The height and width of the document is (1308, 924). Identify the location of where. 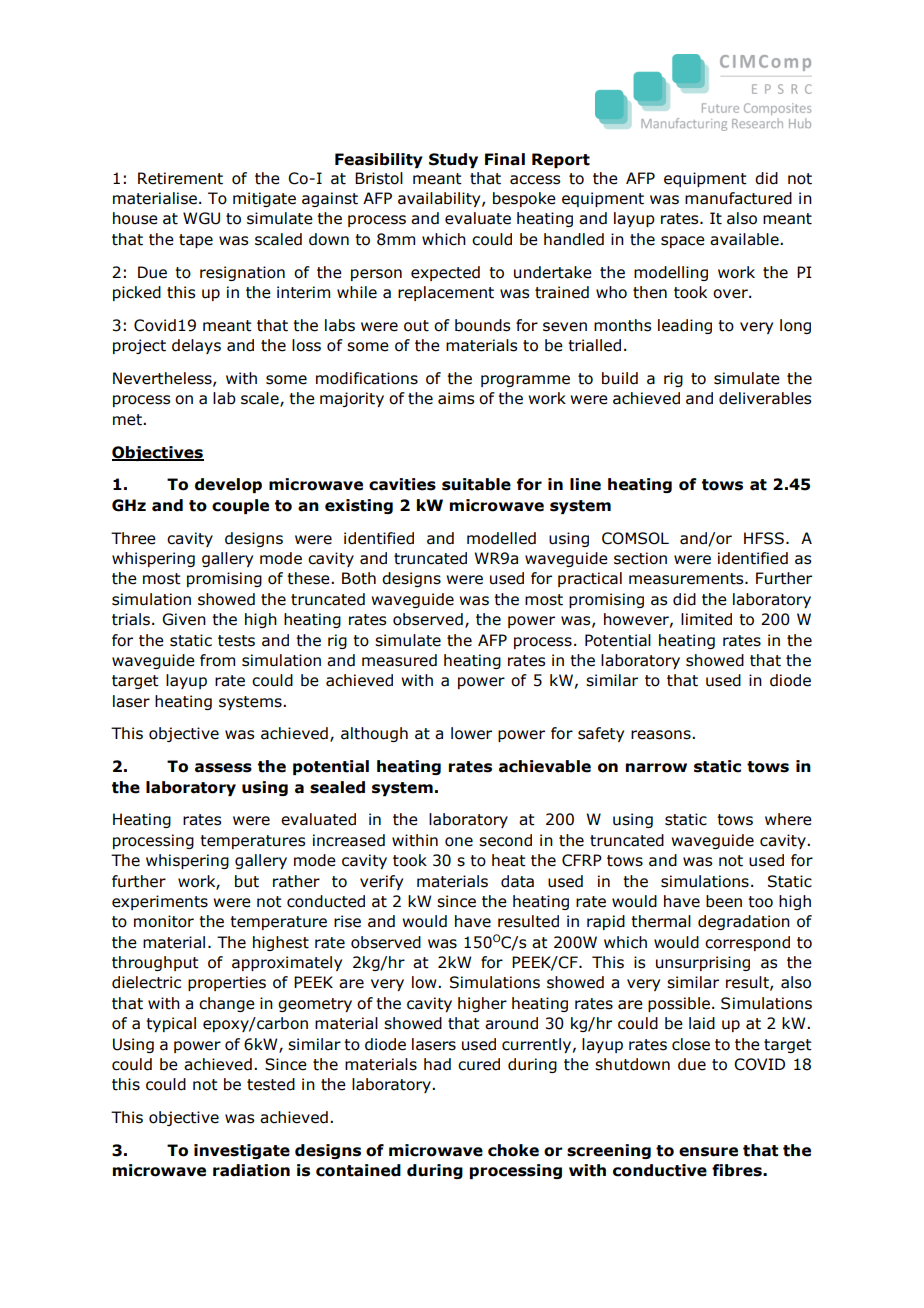
(788, 819).
